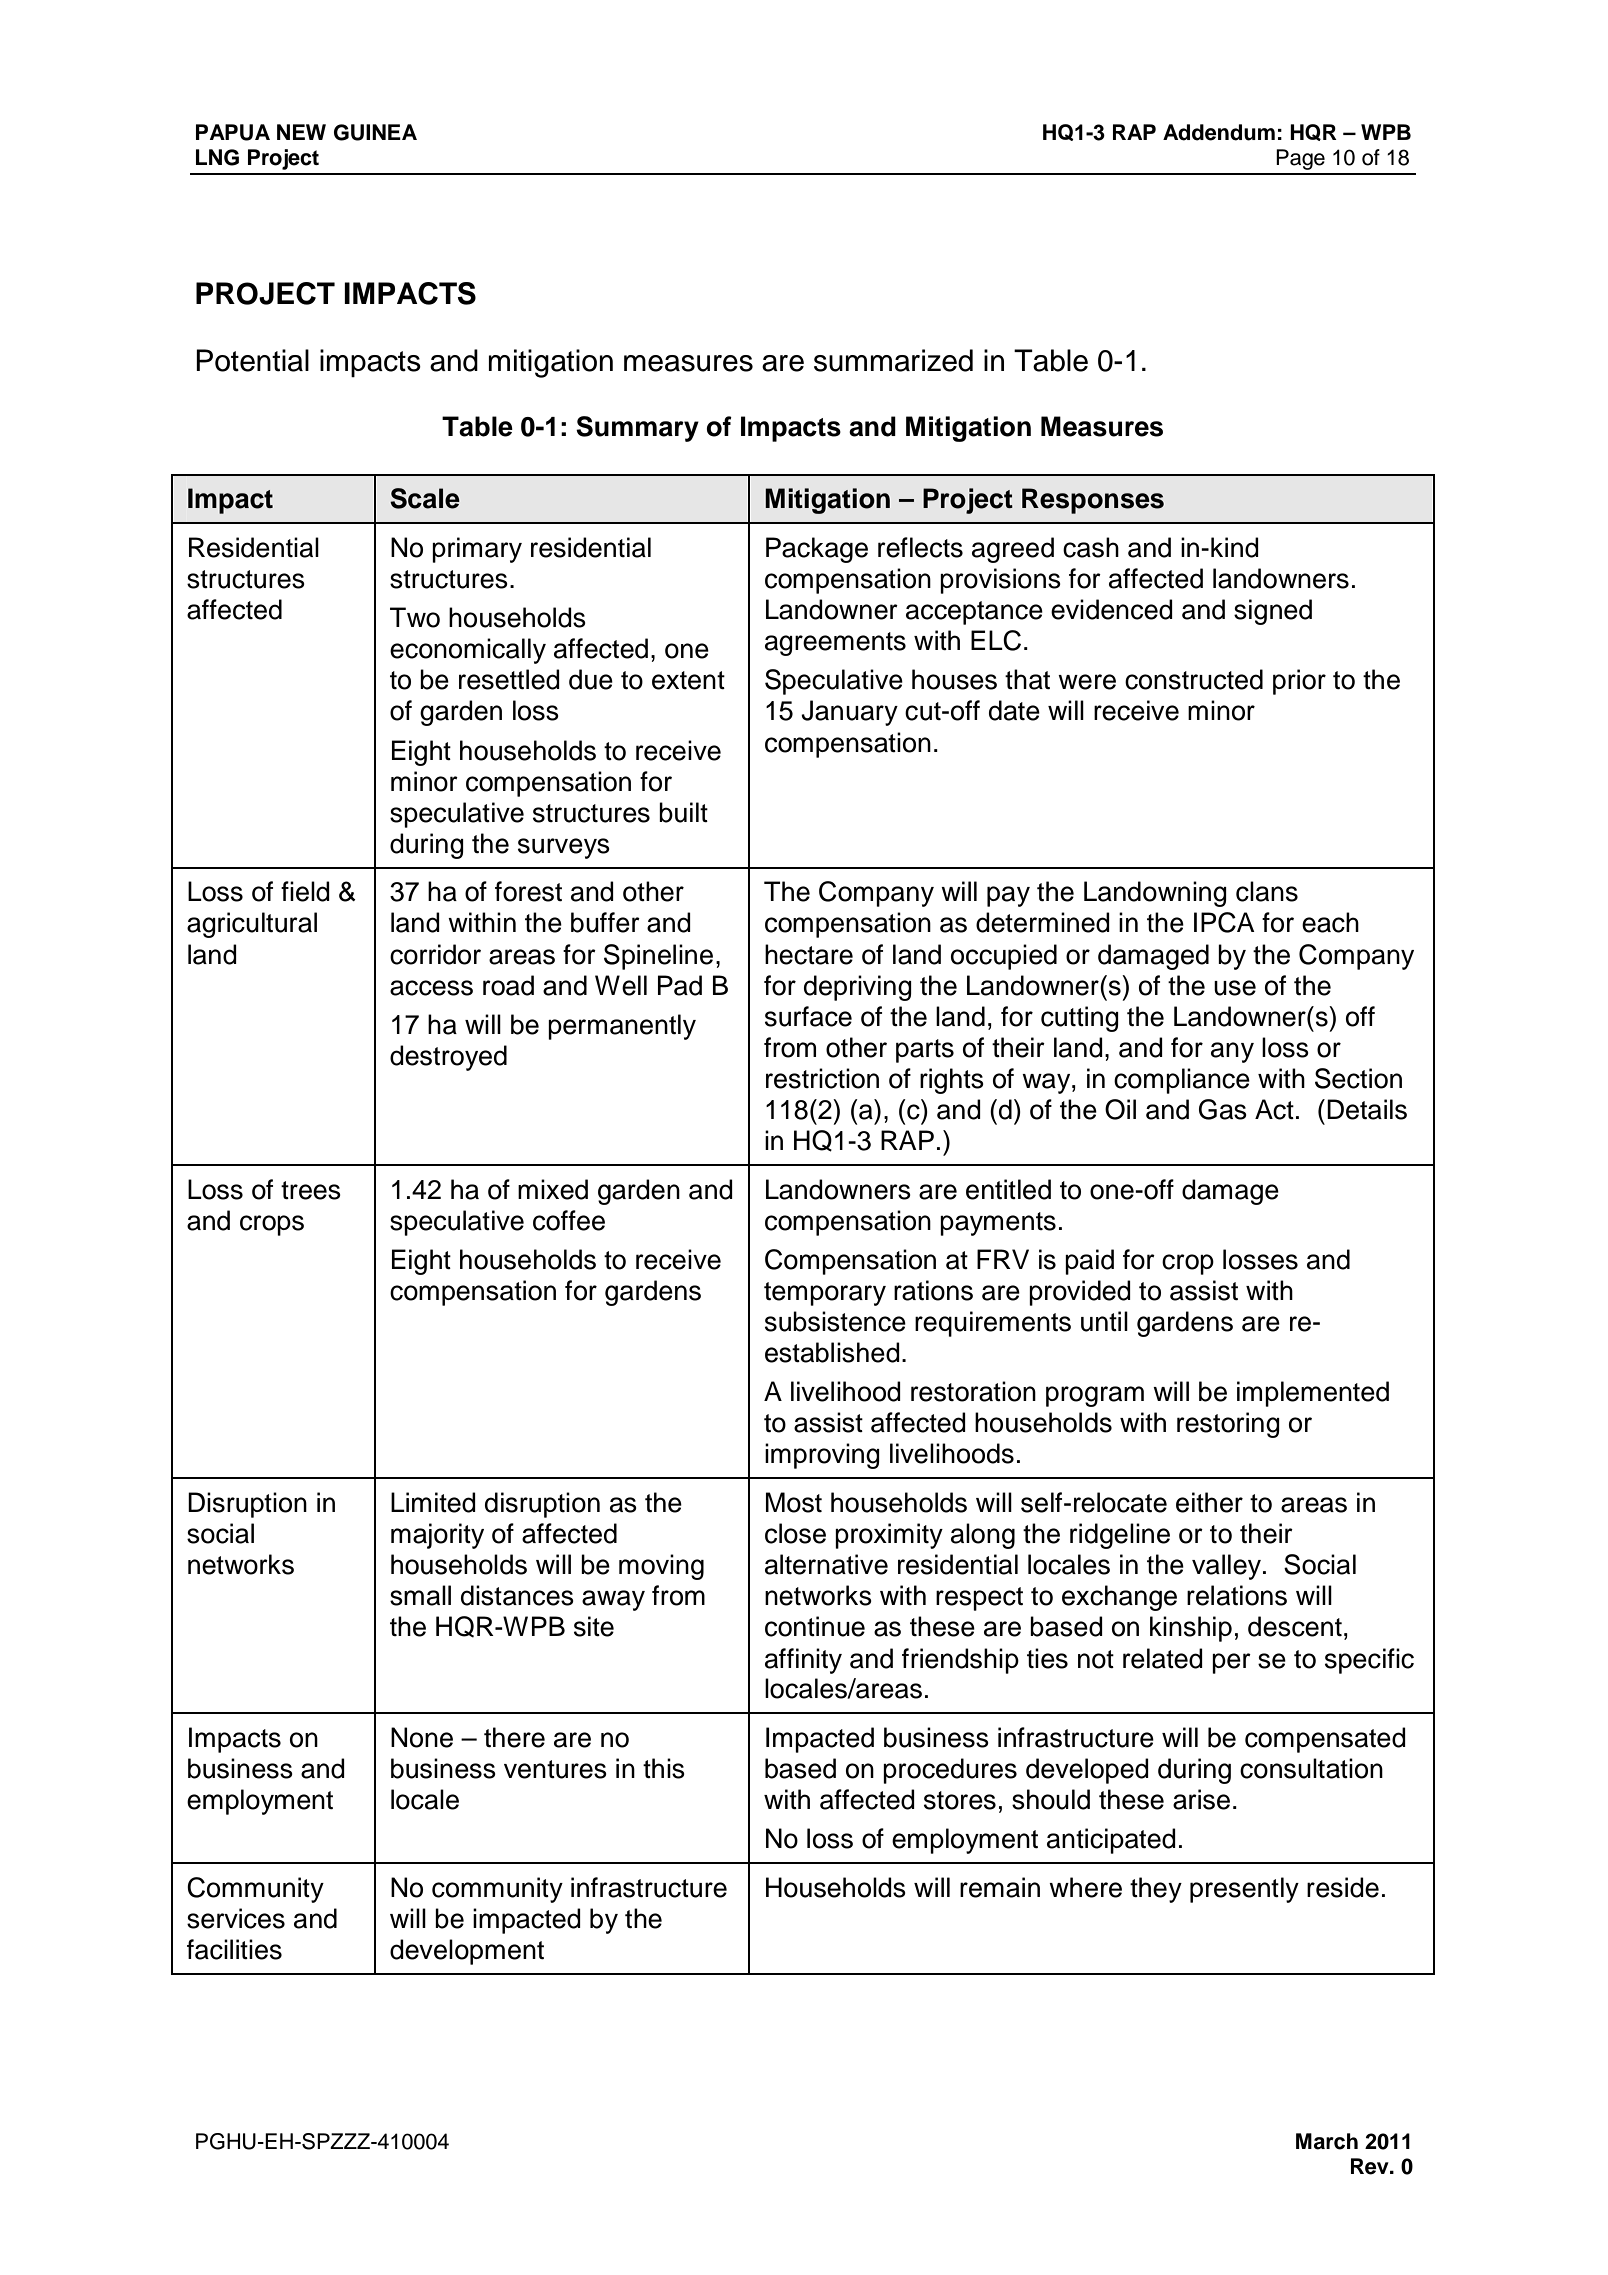  I want to click on development, so click(467, 1952).
